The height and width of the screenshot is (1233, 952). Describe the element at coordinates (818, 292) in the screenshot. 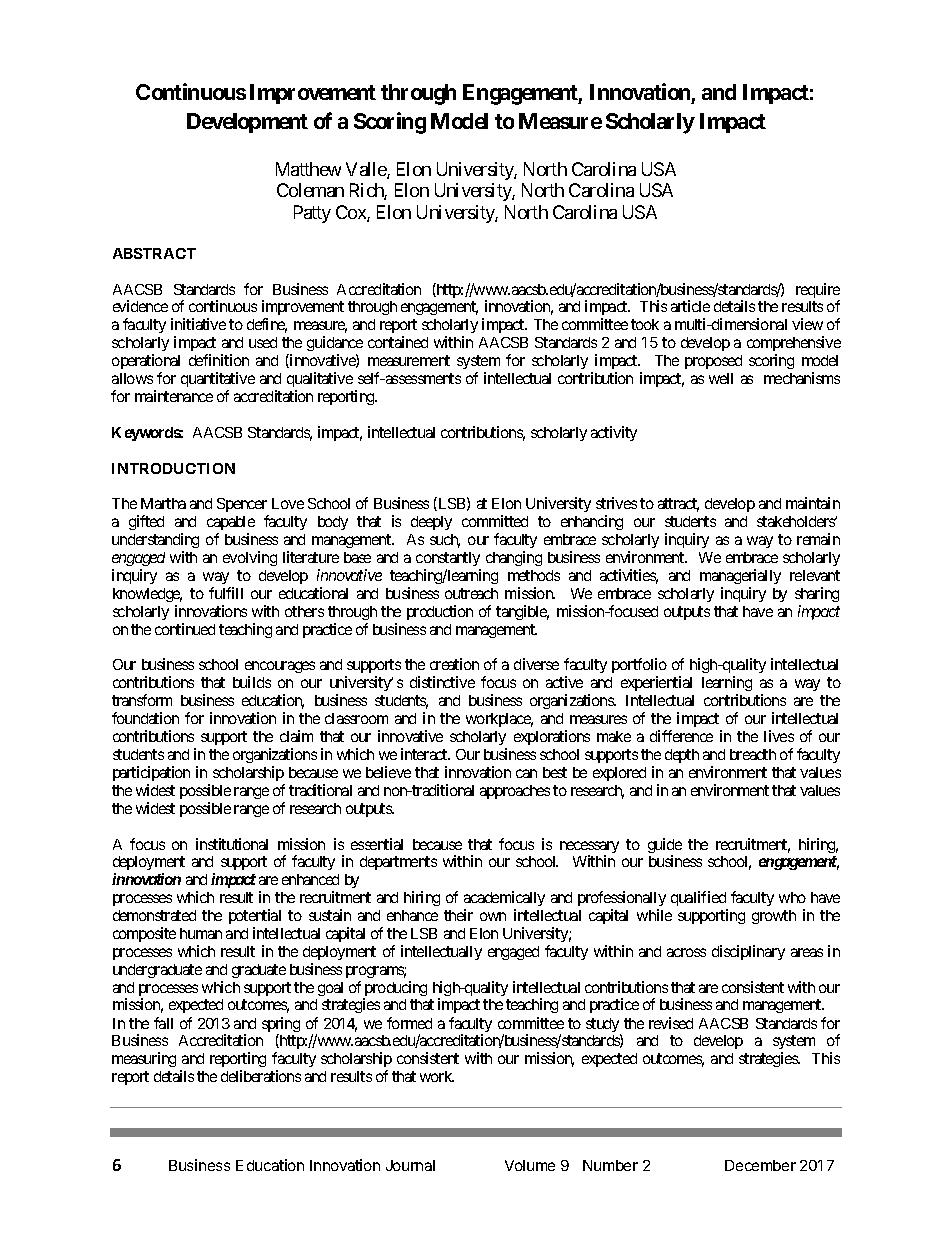

I see `require` at that location.
